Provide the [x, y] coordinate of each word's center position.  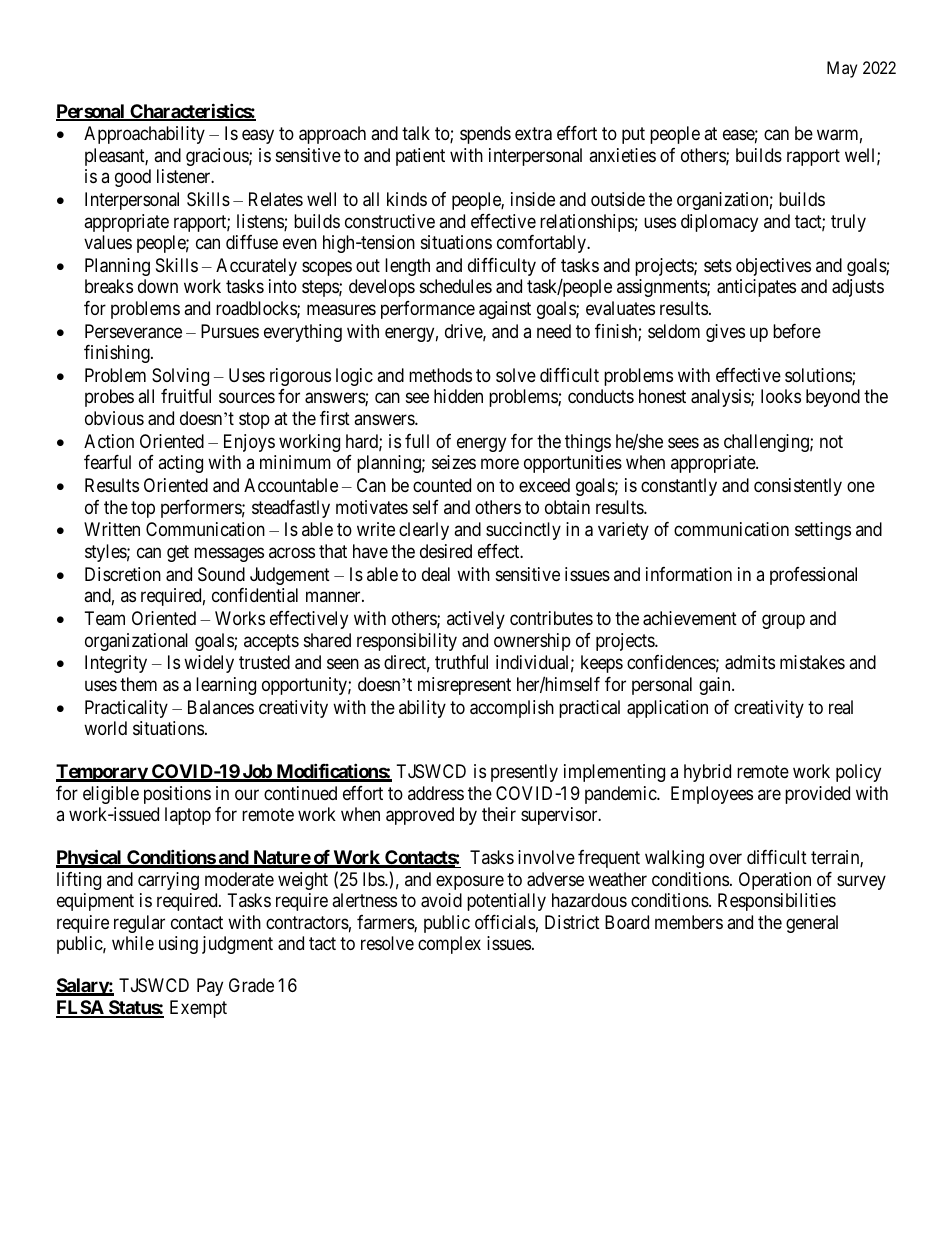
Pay [210, 987]
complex [449, 945]
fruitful [186, 396]
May [842, 69]
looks [781, 396]
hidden [458, 396]
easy [258, 137]
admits [750, 662]
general [812, 924]
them [138, 684]
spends [485, 135]
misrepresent [464, 686]
